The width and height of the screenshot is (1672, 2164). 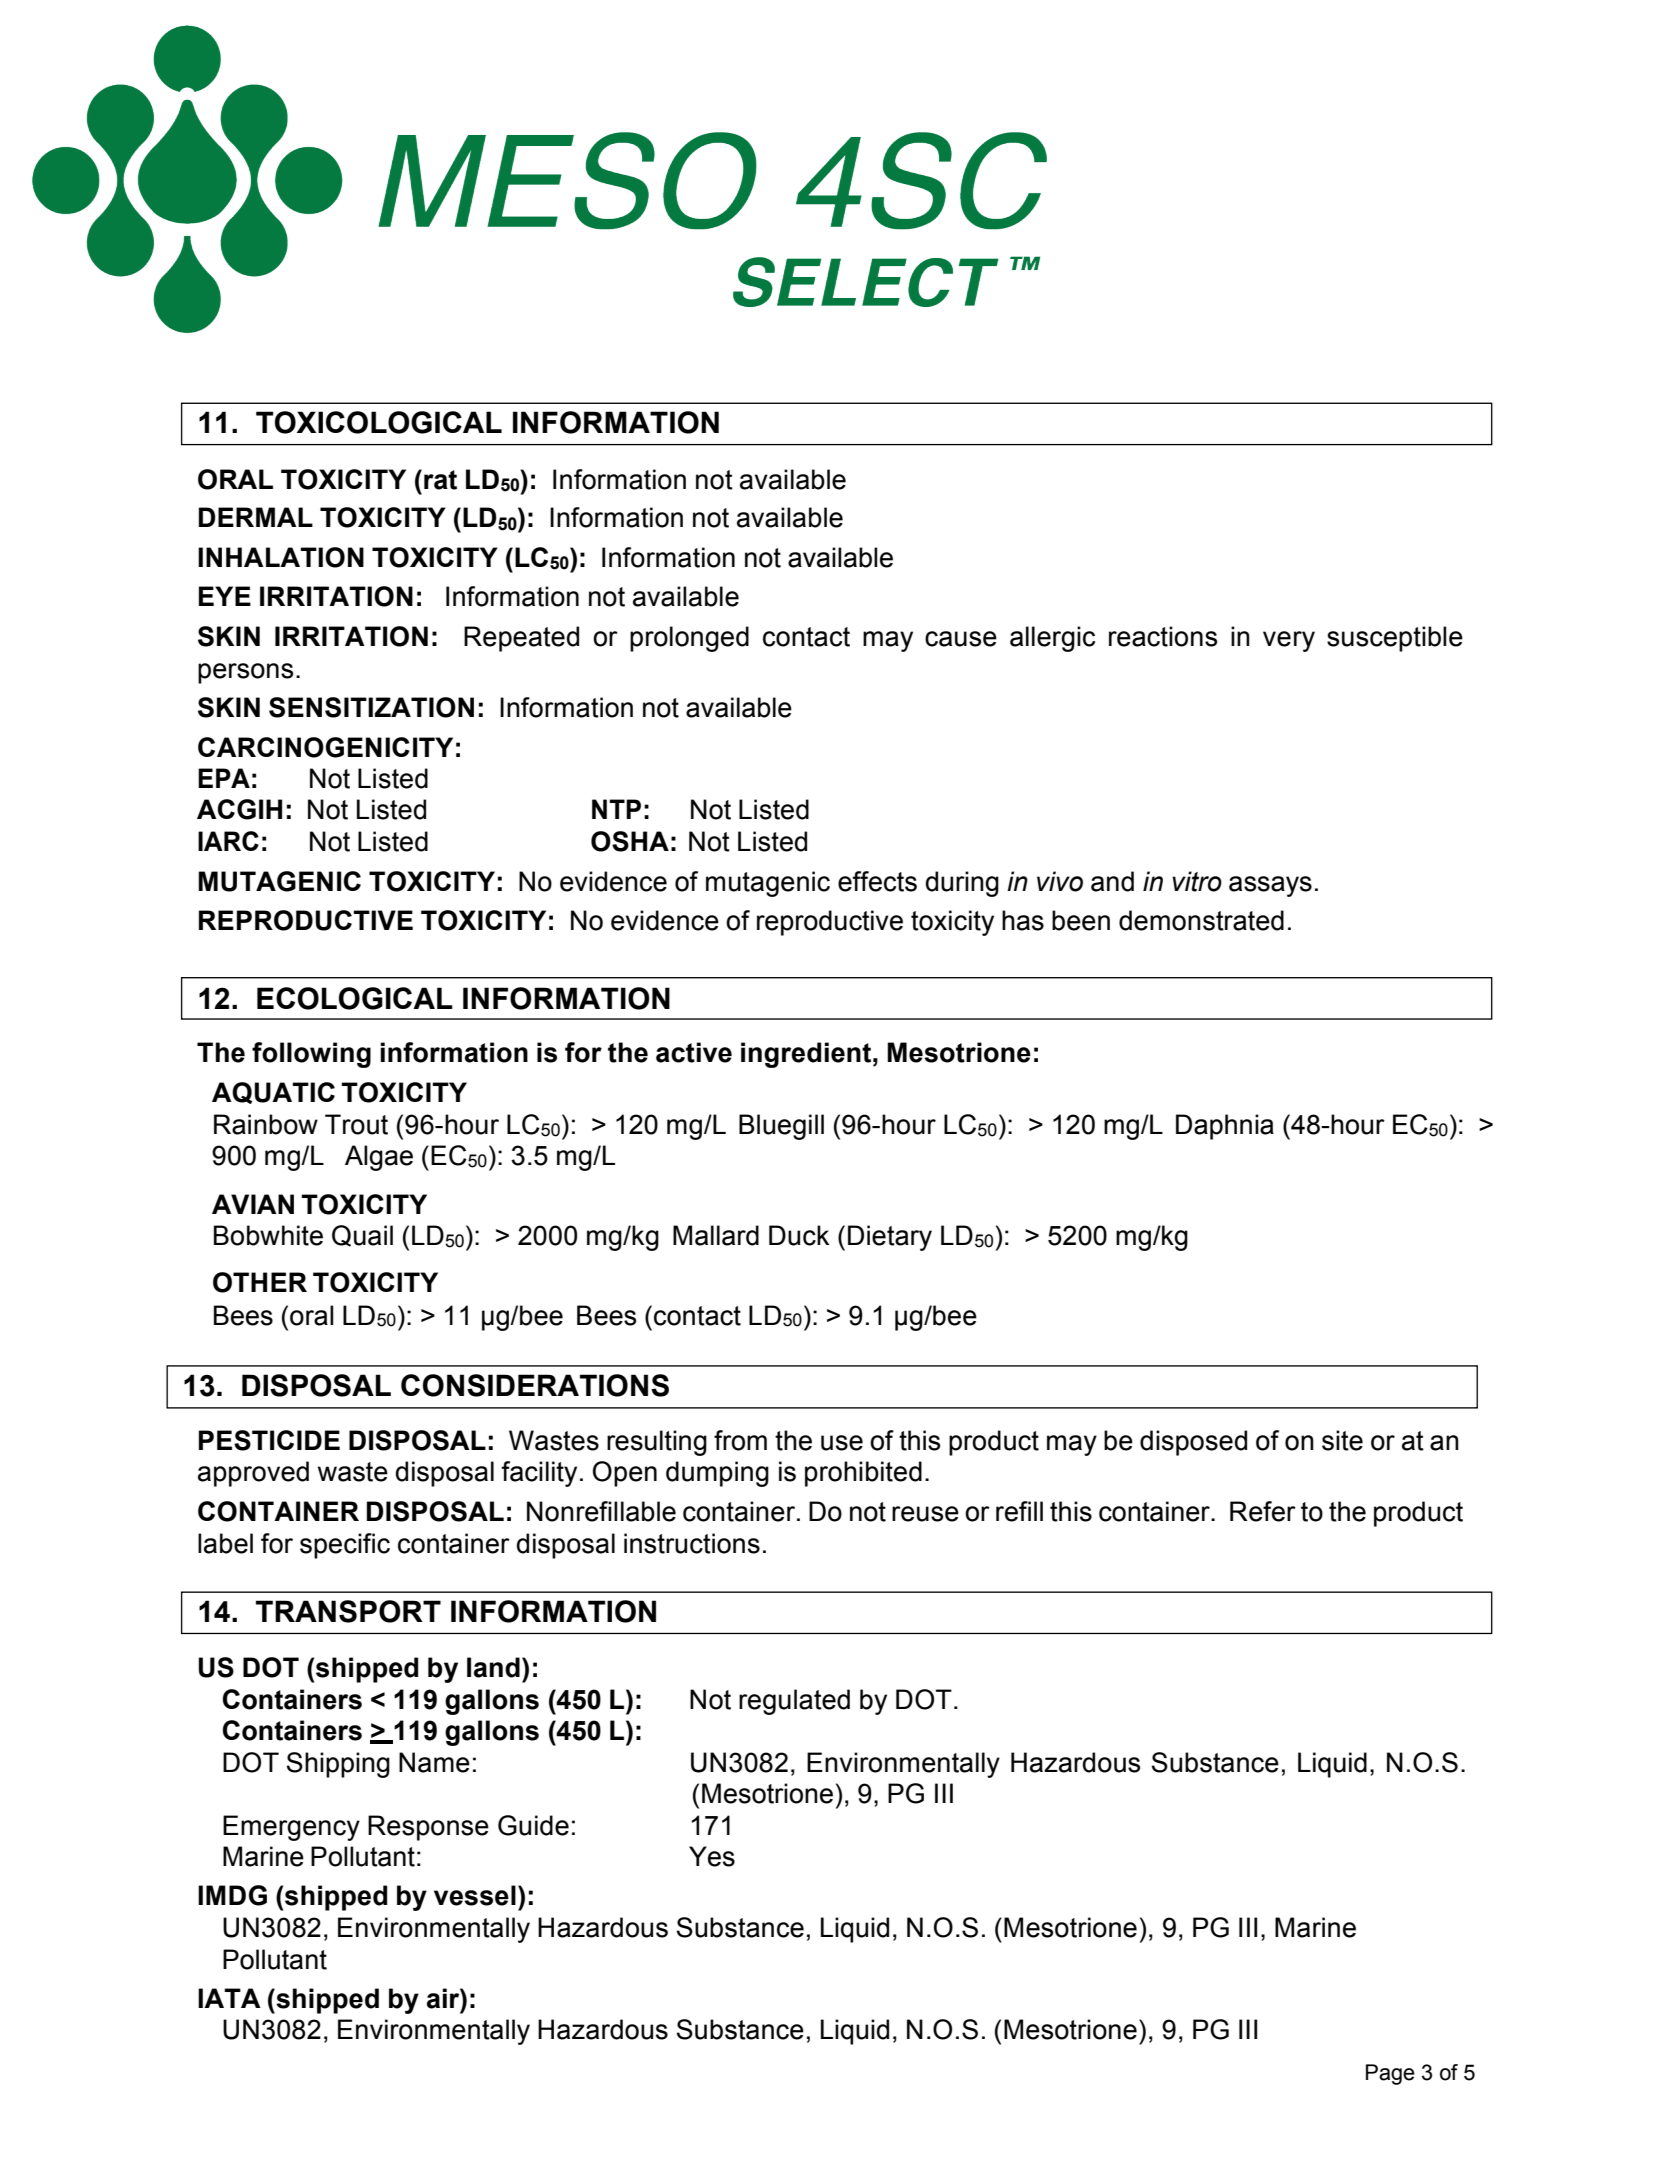 I want to click on IATA, so click(x=229, y=1998).
